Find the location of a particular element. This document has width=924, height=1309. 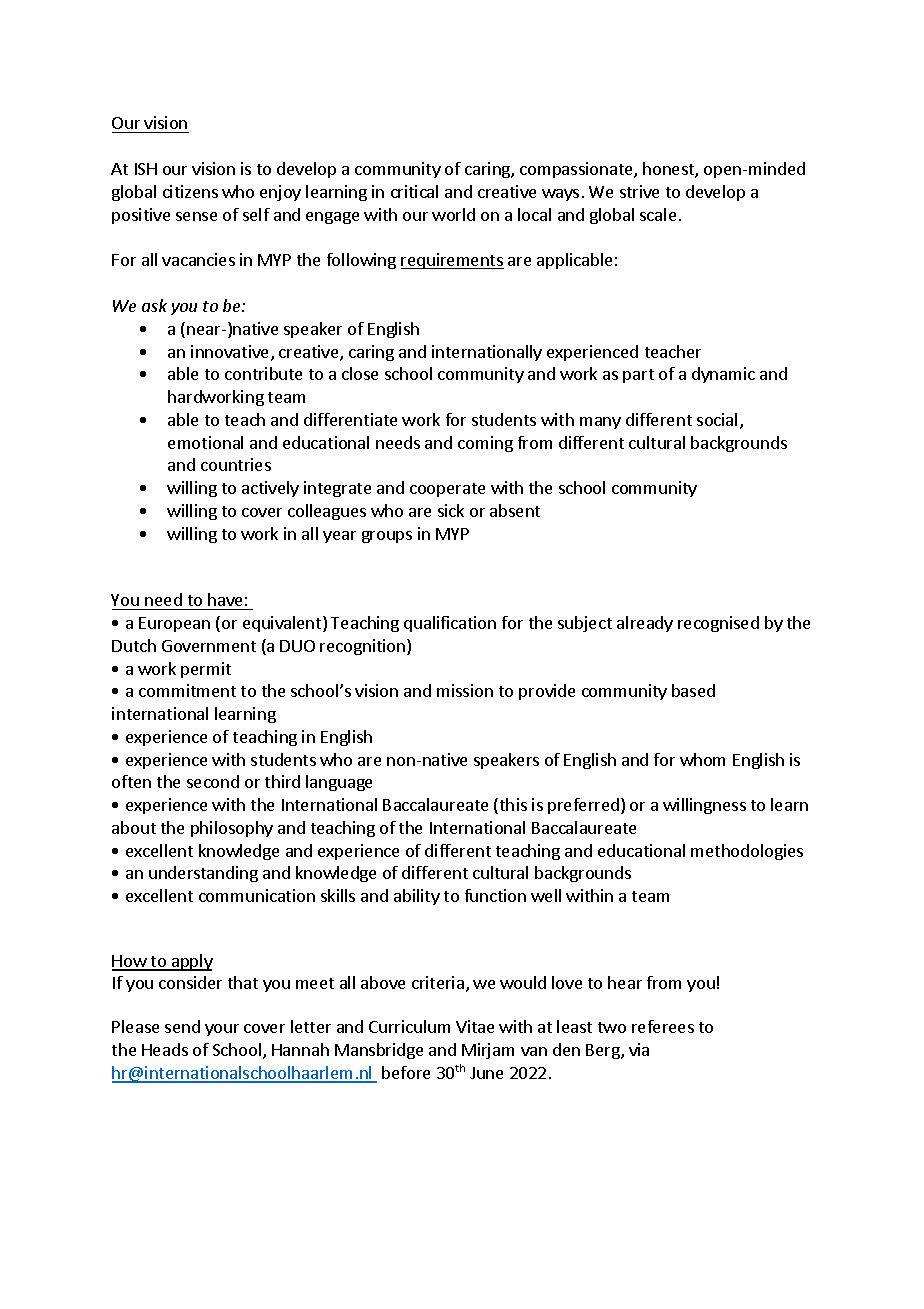

second is located at coordinates (213, 781).
